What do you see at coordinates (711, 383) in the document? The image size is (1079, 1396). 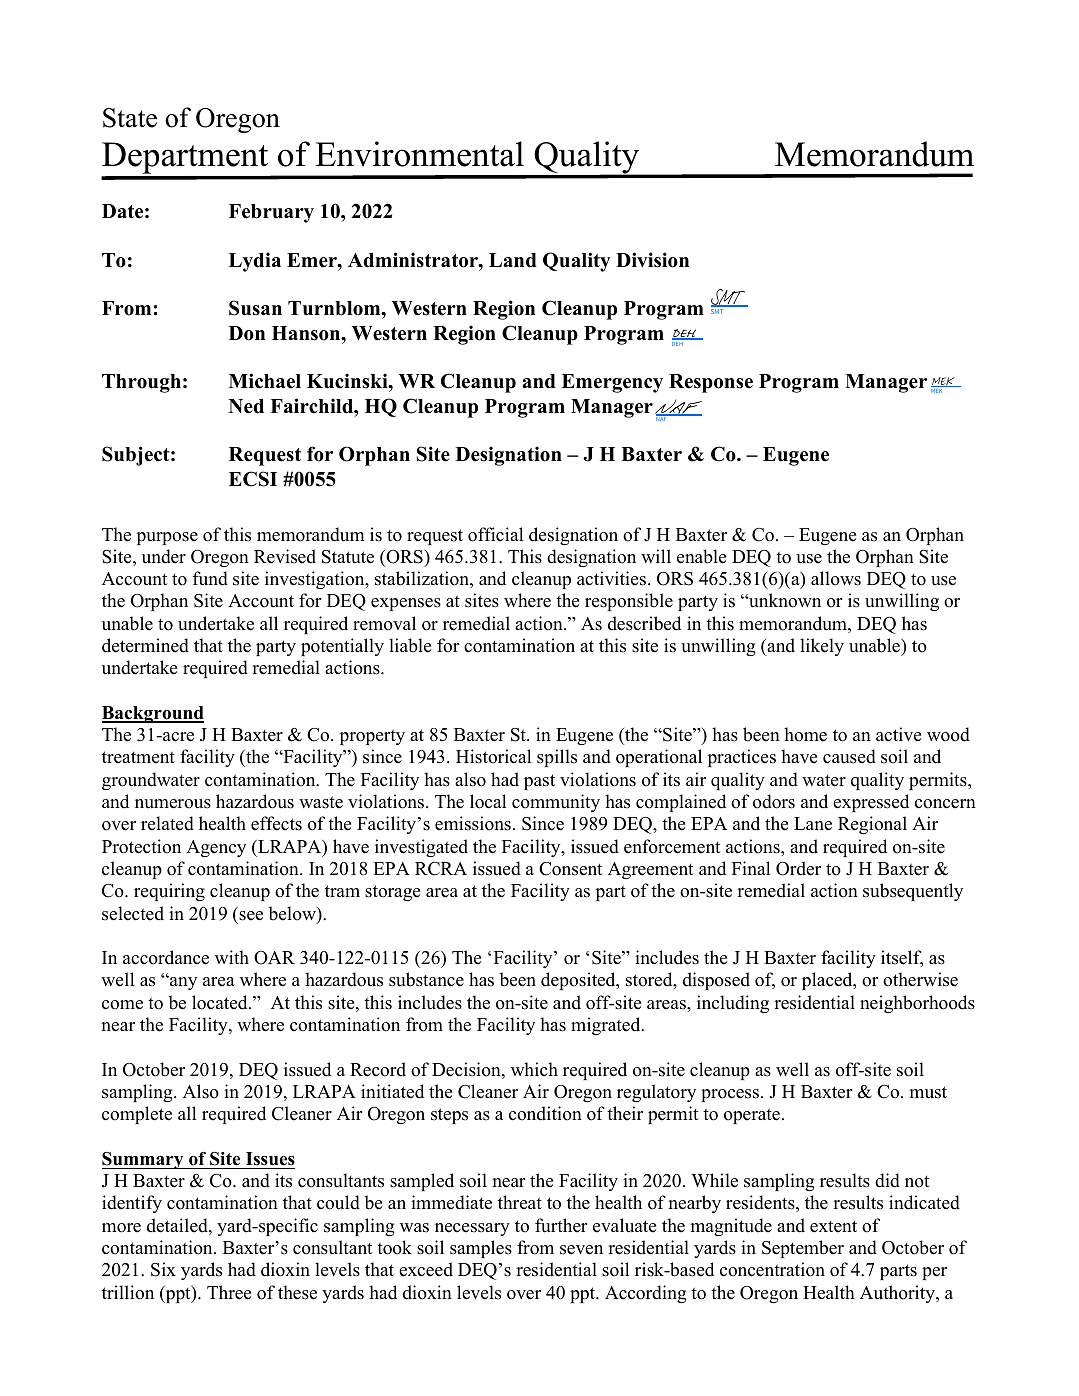 I see `Response` at bounding box center [711, 383].
